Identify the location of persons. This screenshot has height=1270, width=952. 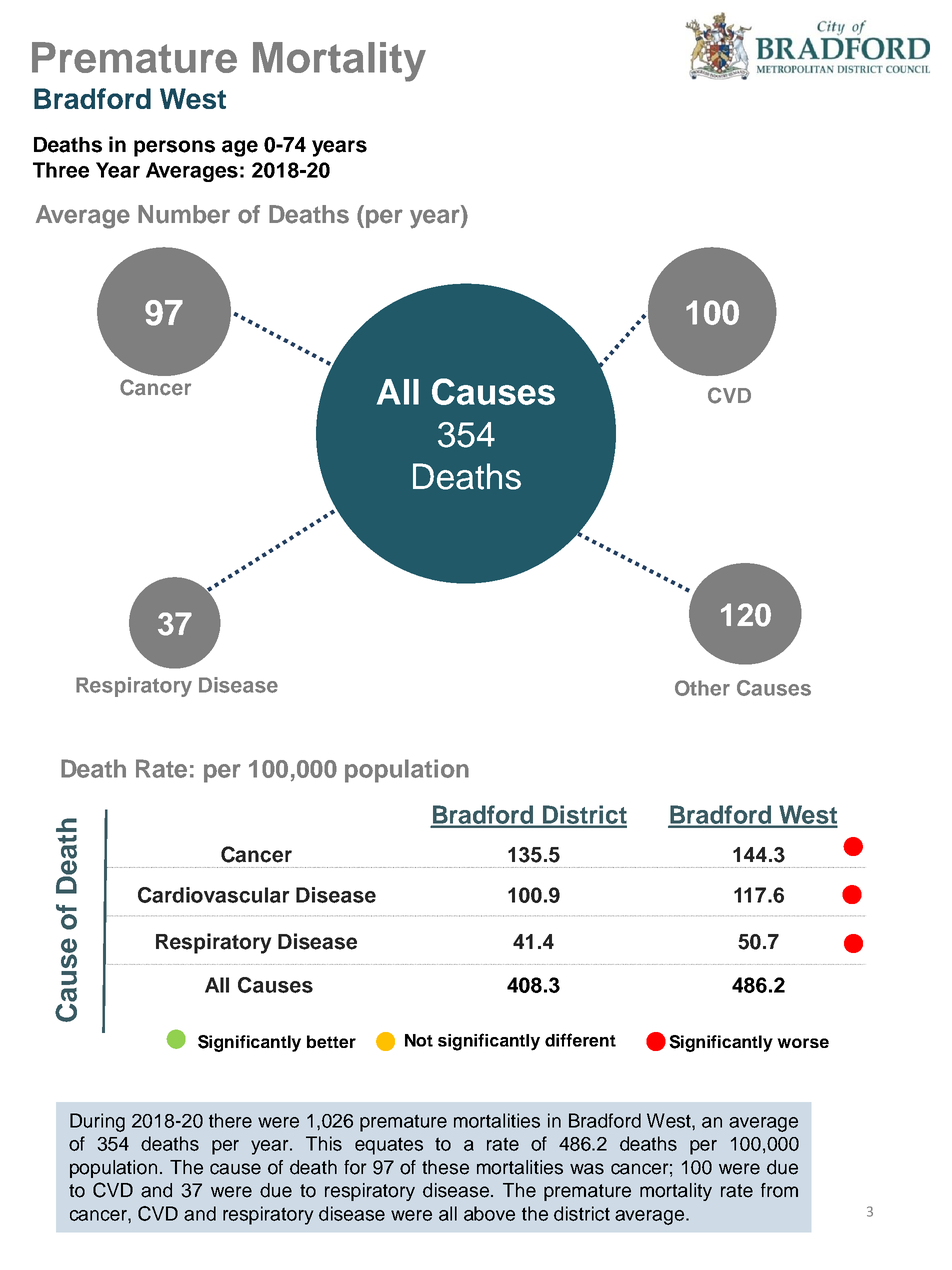
(174, 148).
